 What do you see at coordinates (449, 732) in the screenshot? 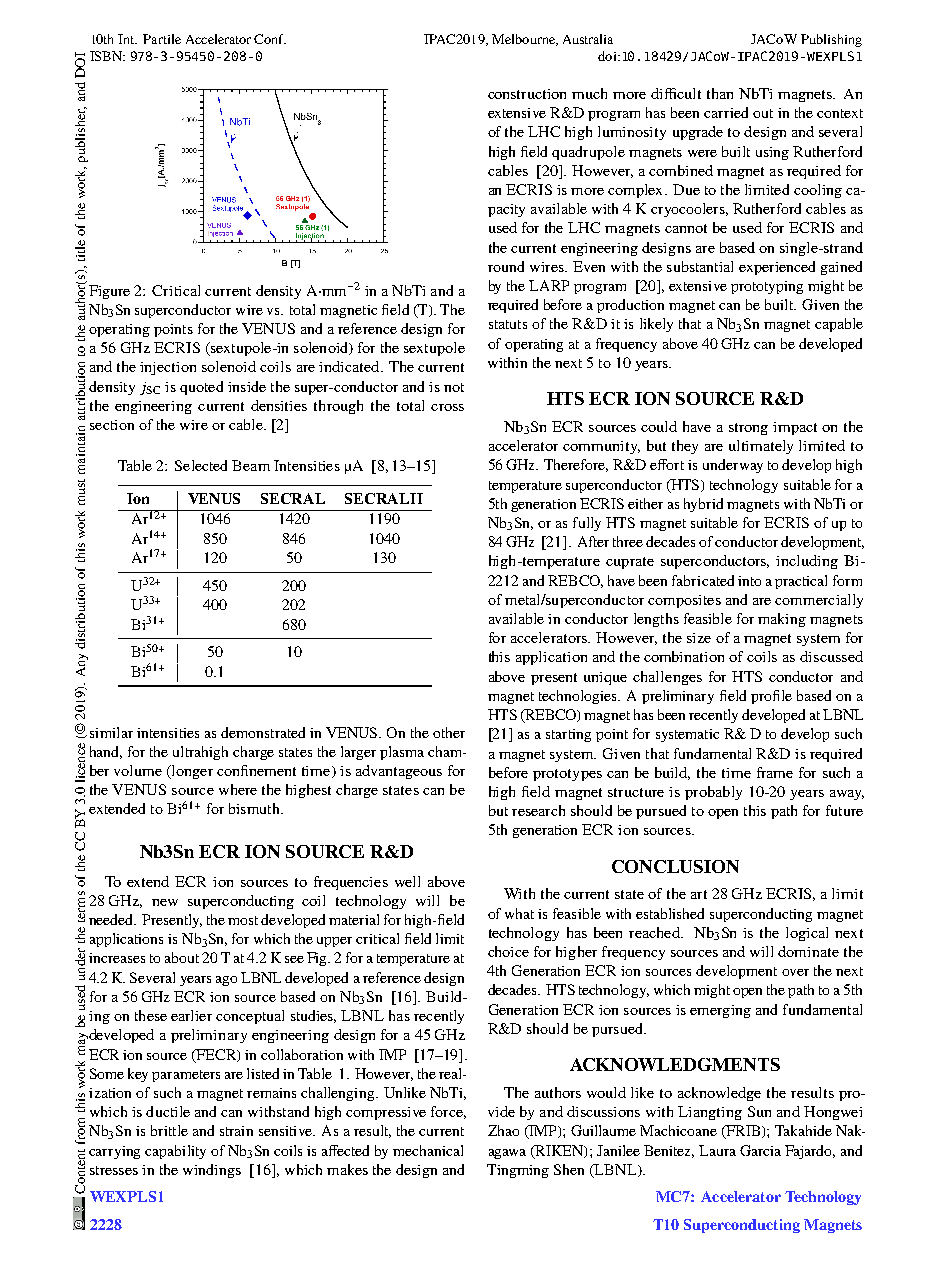
I see `other` at bounding box center [449, 732].
